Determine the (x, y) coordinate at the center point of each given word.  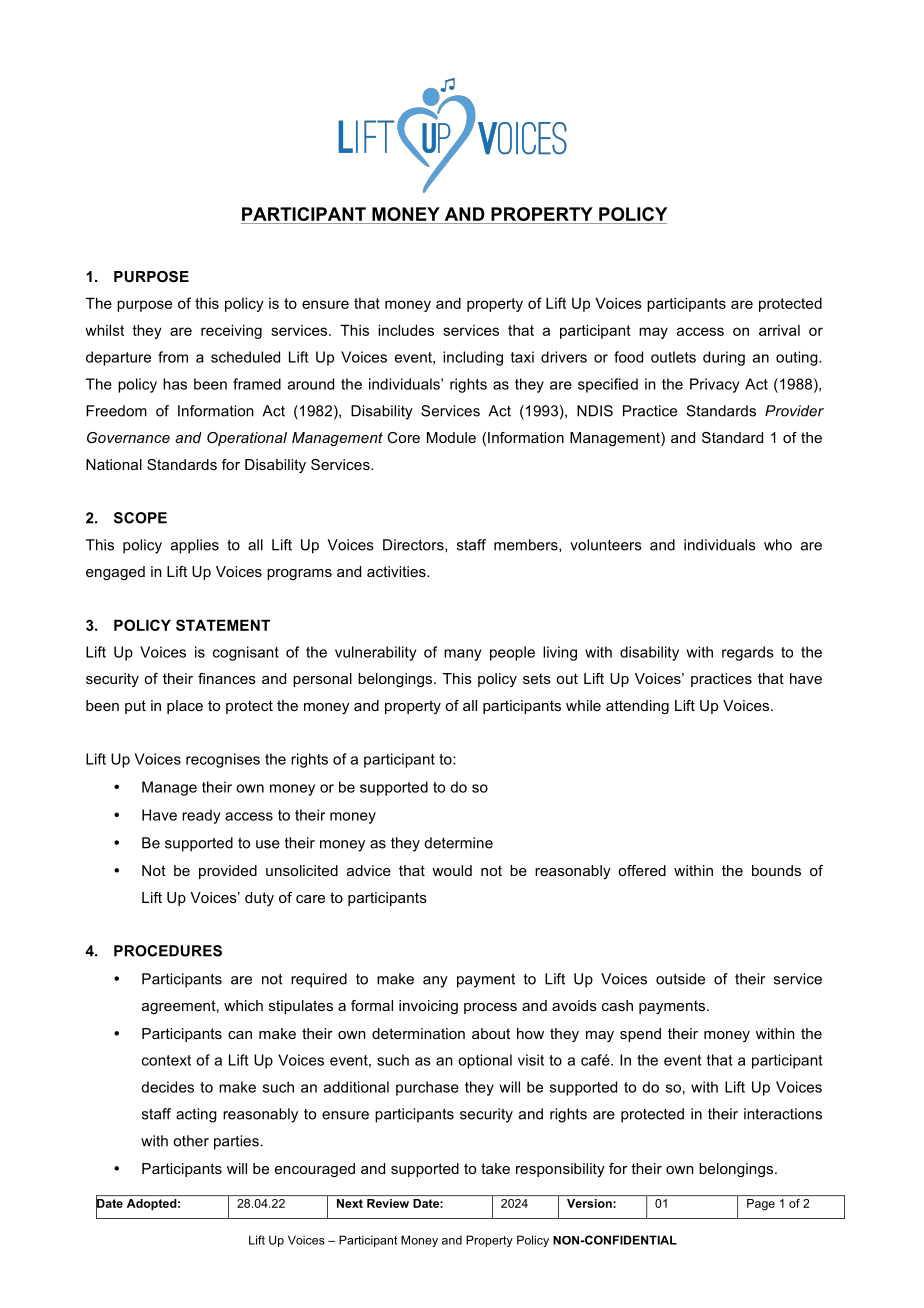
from (173, 357)
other (191, 1141)
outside (680, 979)
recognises (223, 760)
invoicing (428, 1007)
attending (637, 707)
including (473, 358)
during (724, 358)
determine (458, 843)
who (778, 545)
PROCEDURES (168, 951)
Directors (414, 545)
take (495, 1168)
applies (195, 546)
